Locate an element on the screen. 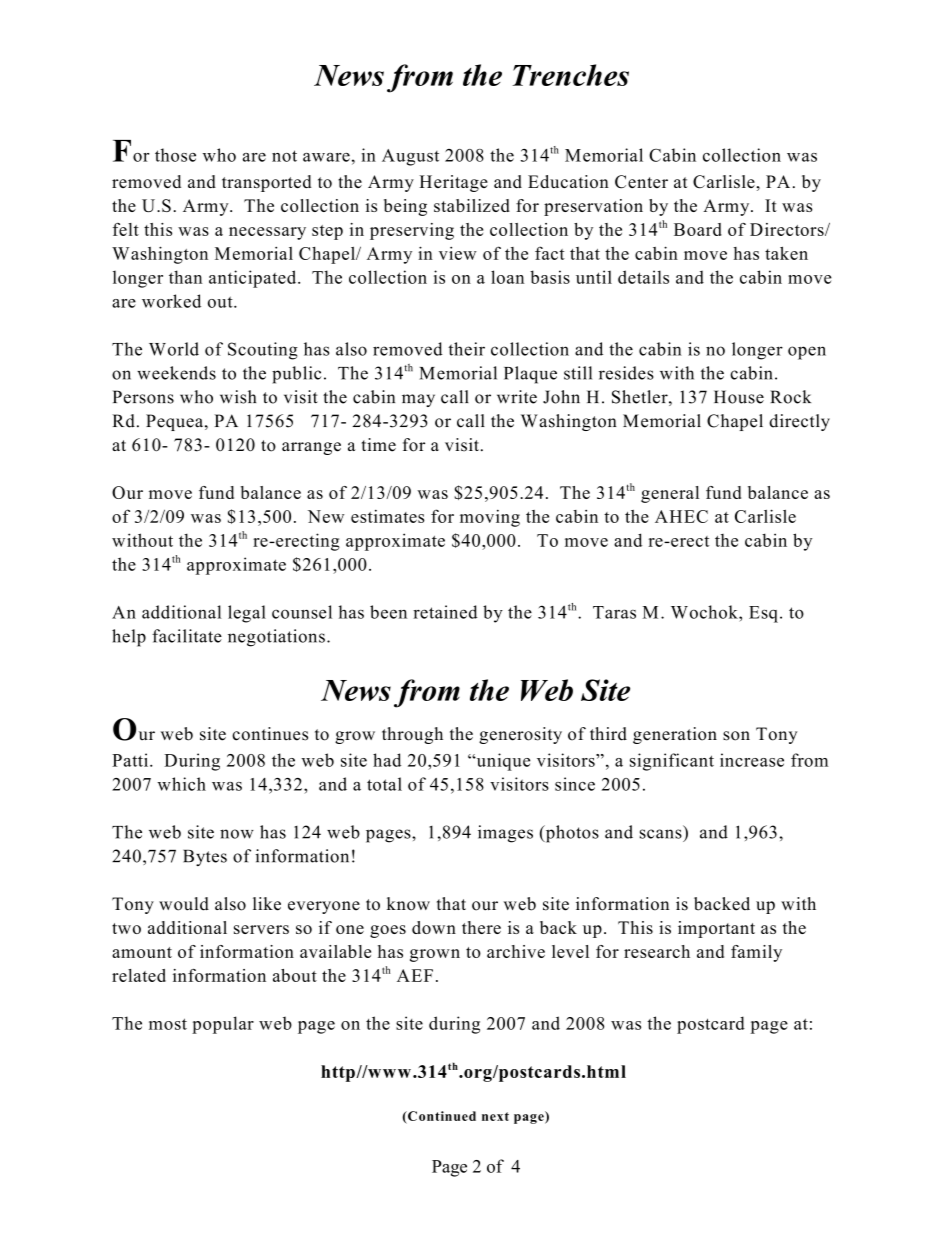  moving is located at coordinates (490, 518).
